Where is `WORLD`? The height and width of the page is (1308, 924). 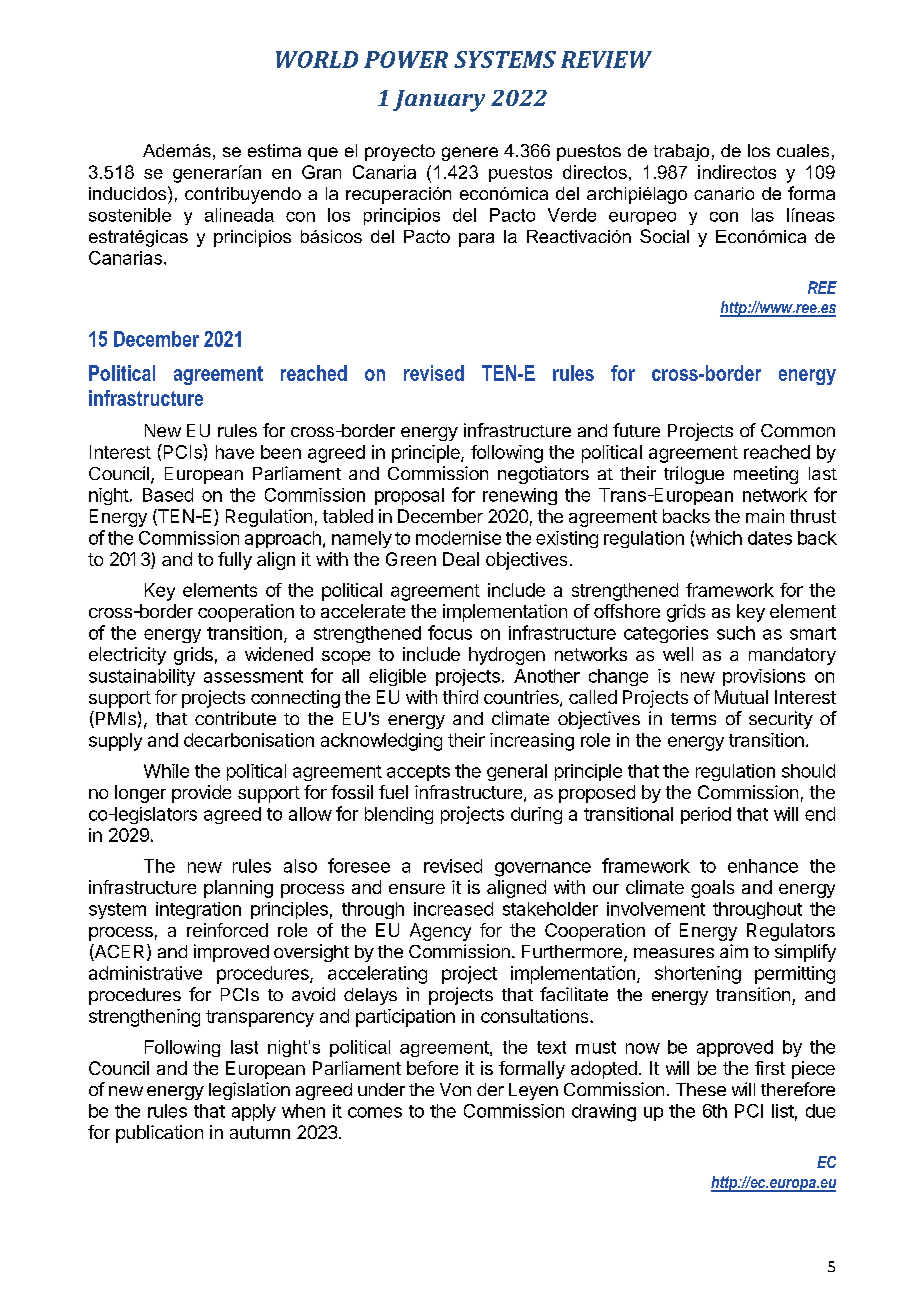
WORLD is located at coordinates (317, 59).
